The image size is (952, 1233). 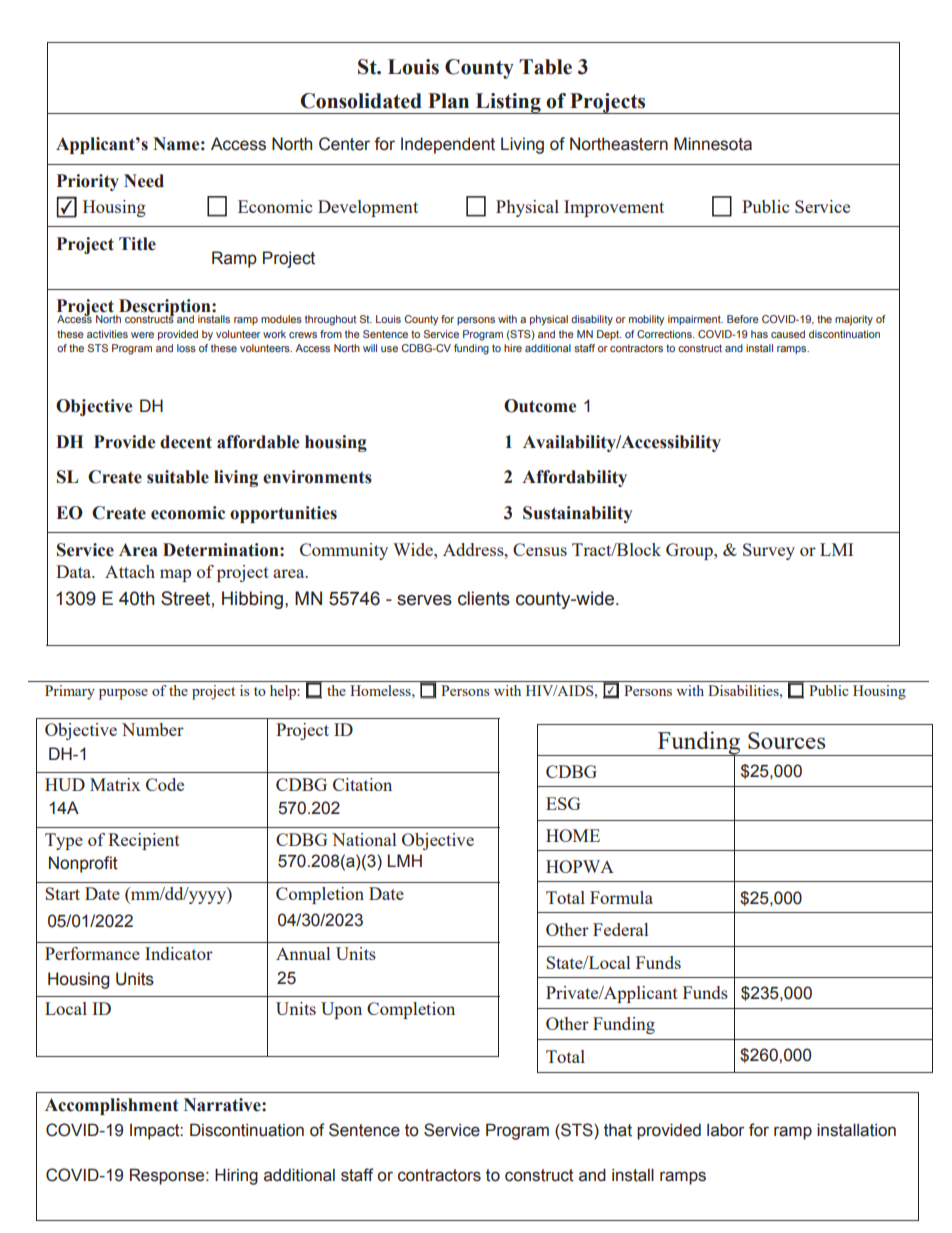 I want to click on Affordability, so click(x=574, y=478).
